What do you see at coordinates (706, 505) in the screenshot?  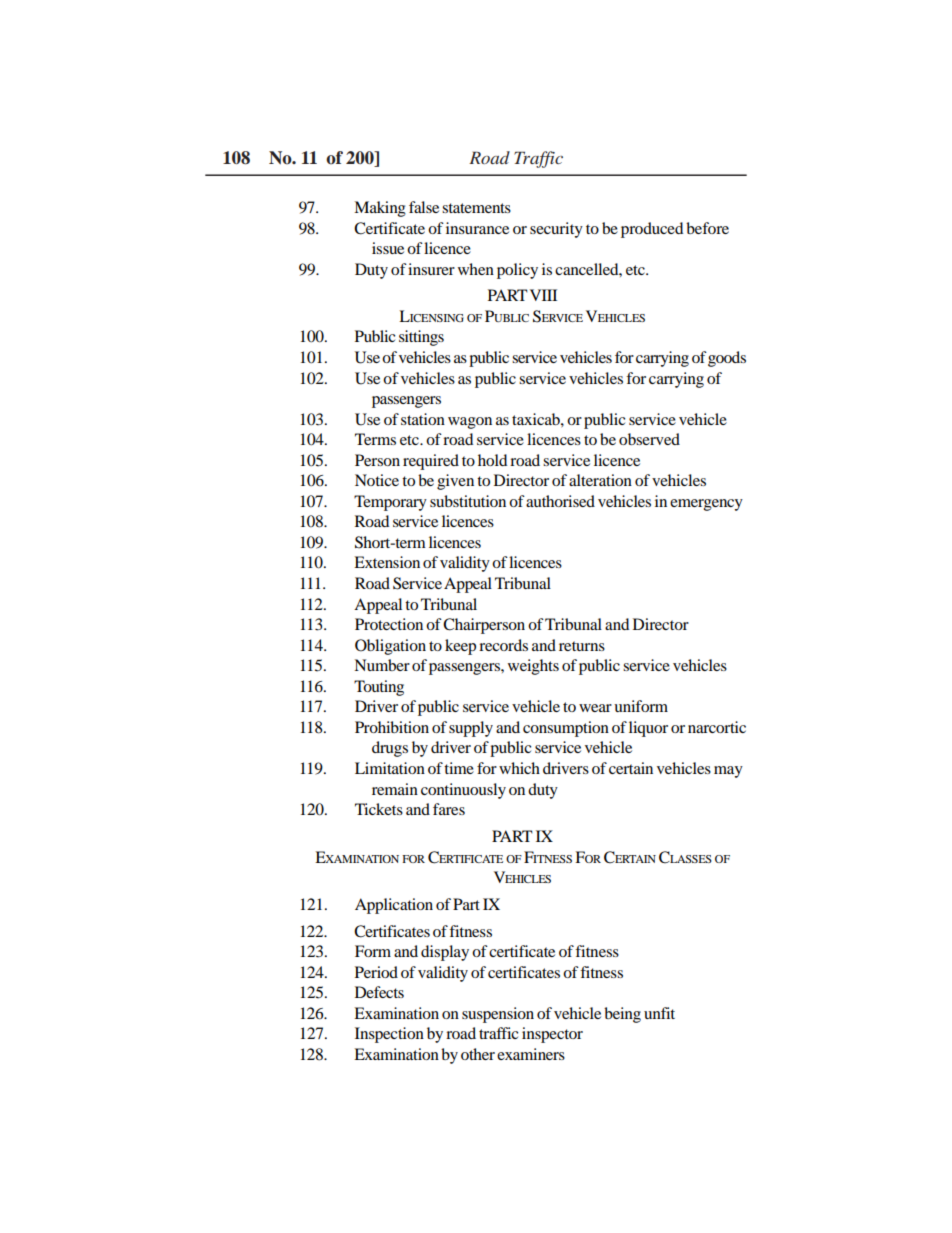 I see `emergency` at bounding box center [706, 505].
